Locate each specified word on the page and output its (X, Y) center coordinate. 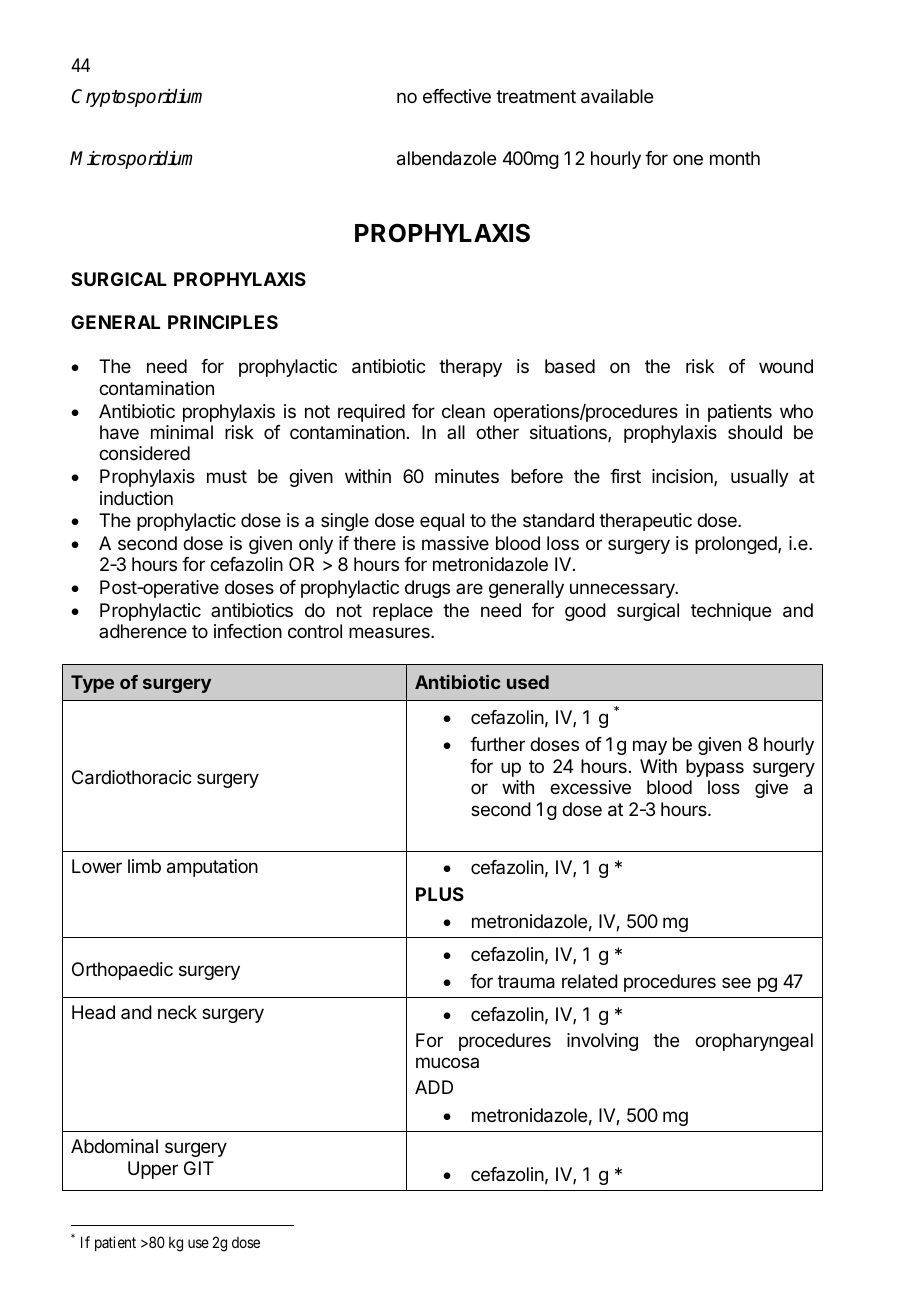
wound (786, 366)
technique (731, 612)
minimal (182, 432)
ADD (434, 1087)
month (735, 158)
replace (403, 612)
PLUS (440, 894)
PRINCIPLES (223, 322)
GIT (199, 1168)
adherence (143, 631)
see (736, 982)
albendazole (446, 158)
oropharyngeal (754, 1042)
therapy (470, 368)
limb (144, 866)
